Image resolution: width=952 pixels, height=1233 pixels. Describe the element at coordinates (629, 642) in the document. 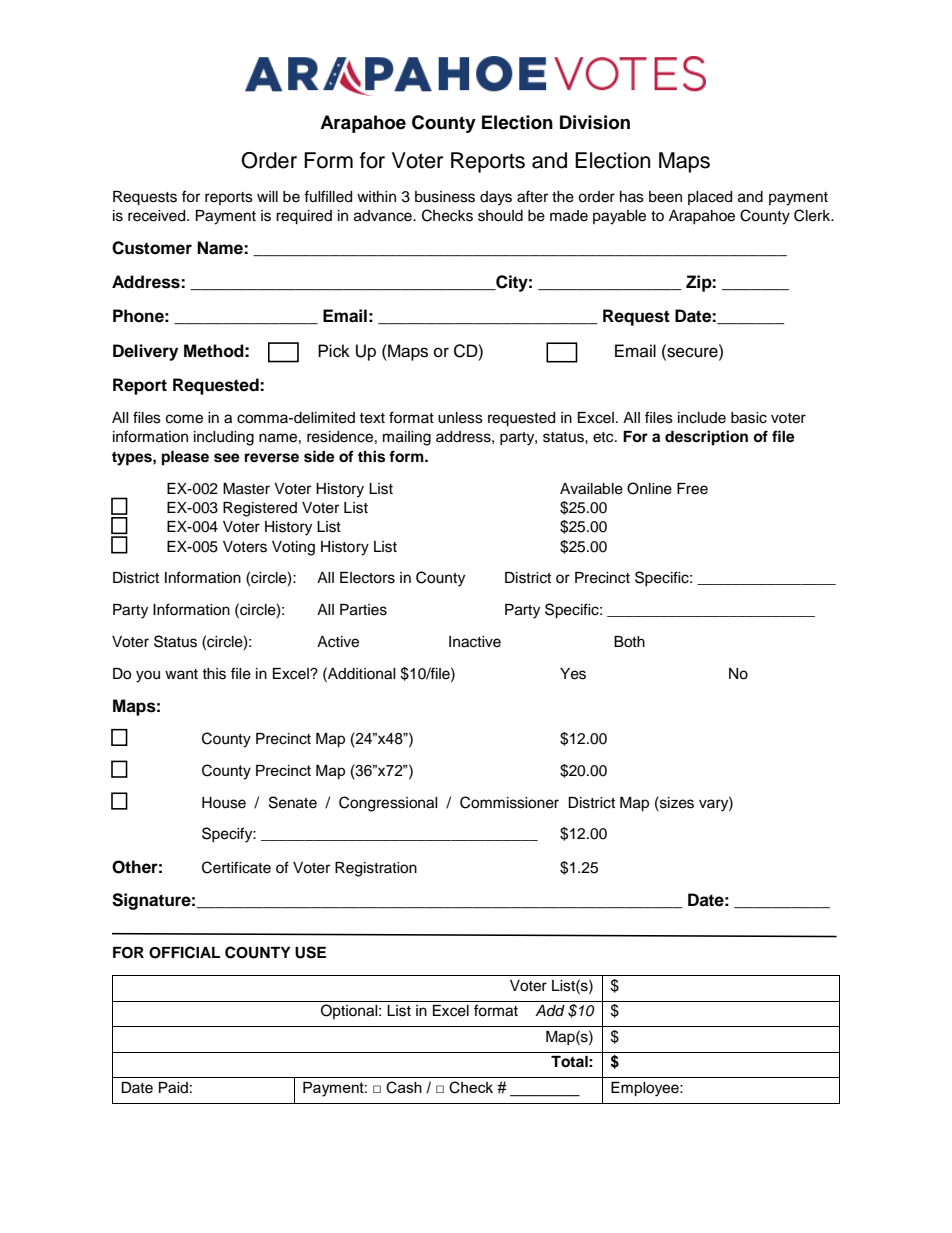

I see `Both` at that location.
